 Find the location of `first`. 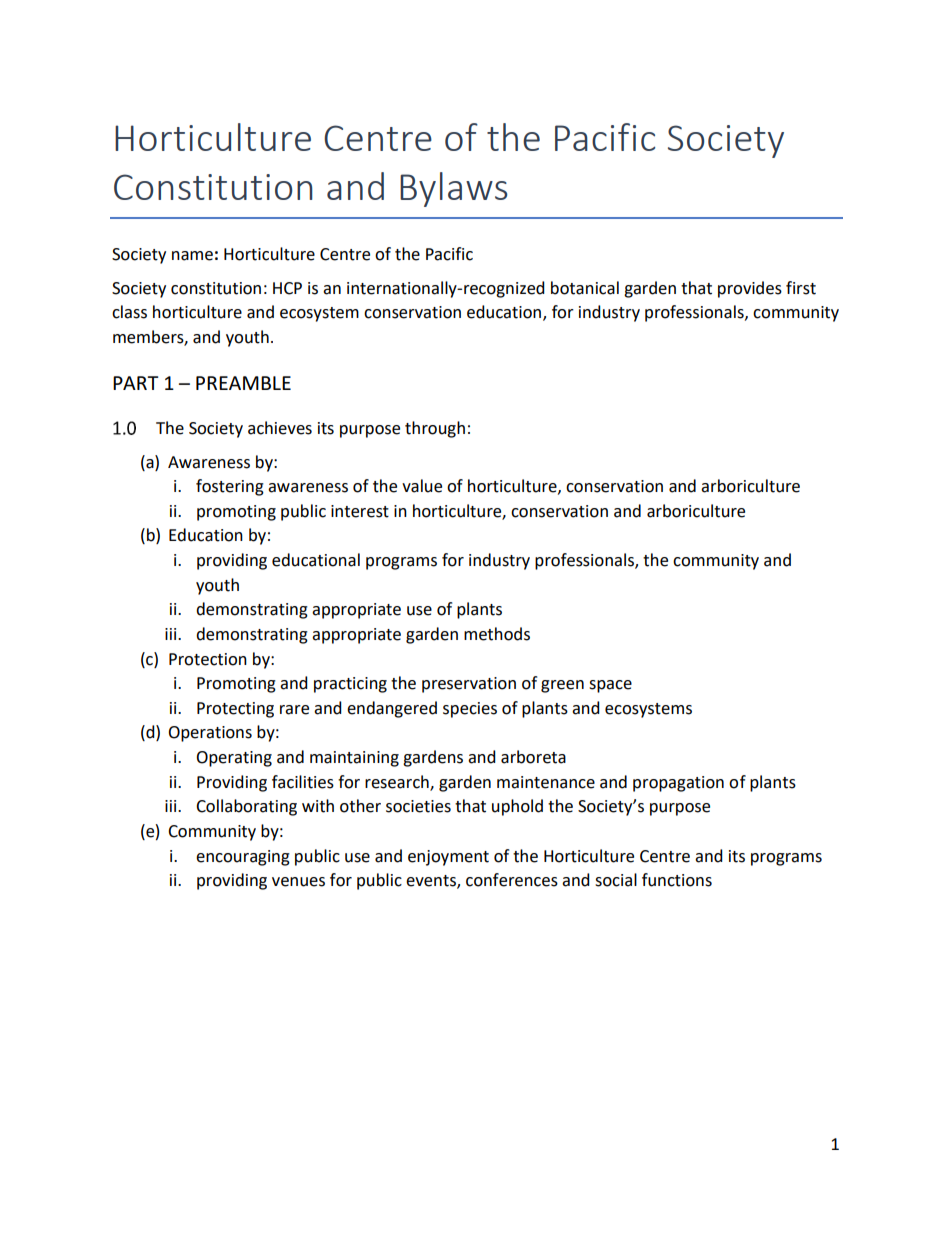

first is located at coordinates (801, 288).
